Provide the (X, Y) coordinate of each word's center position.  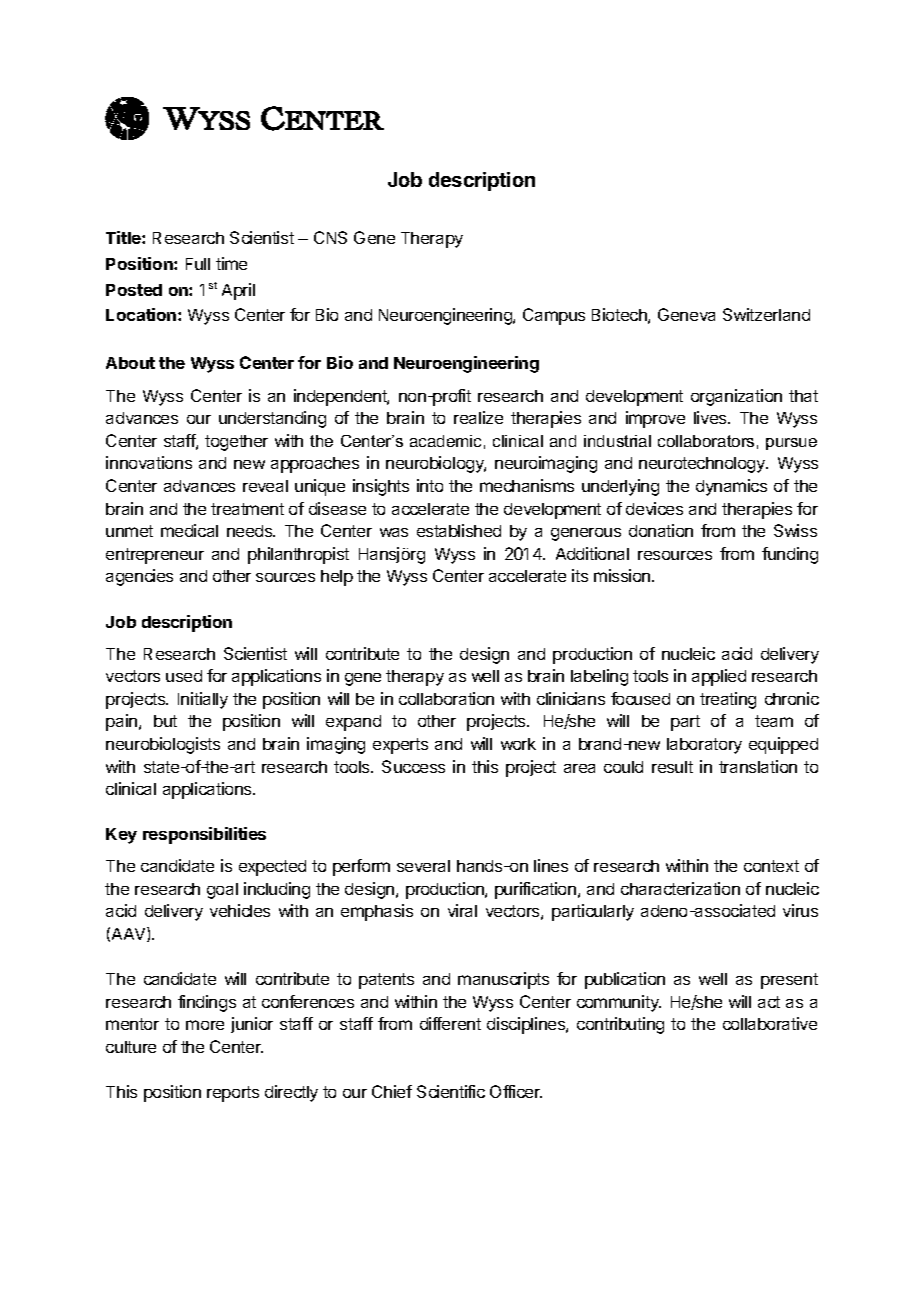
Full (198, 264)
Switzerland (766, 314)
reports (233, 1094)
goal (222, 891)
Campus (554, 316)
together (236, 443)
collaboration (446, 698)
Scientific (451, 1091)
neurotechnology (703, 465)
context (771, 866)
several (423, 866)
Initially (203, 700)
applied (719, 677)
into (430, 485)
